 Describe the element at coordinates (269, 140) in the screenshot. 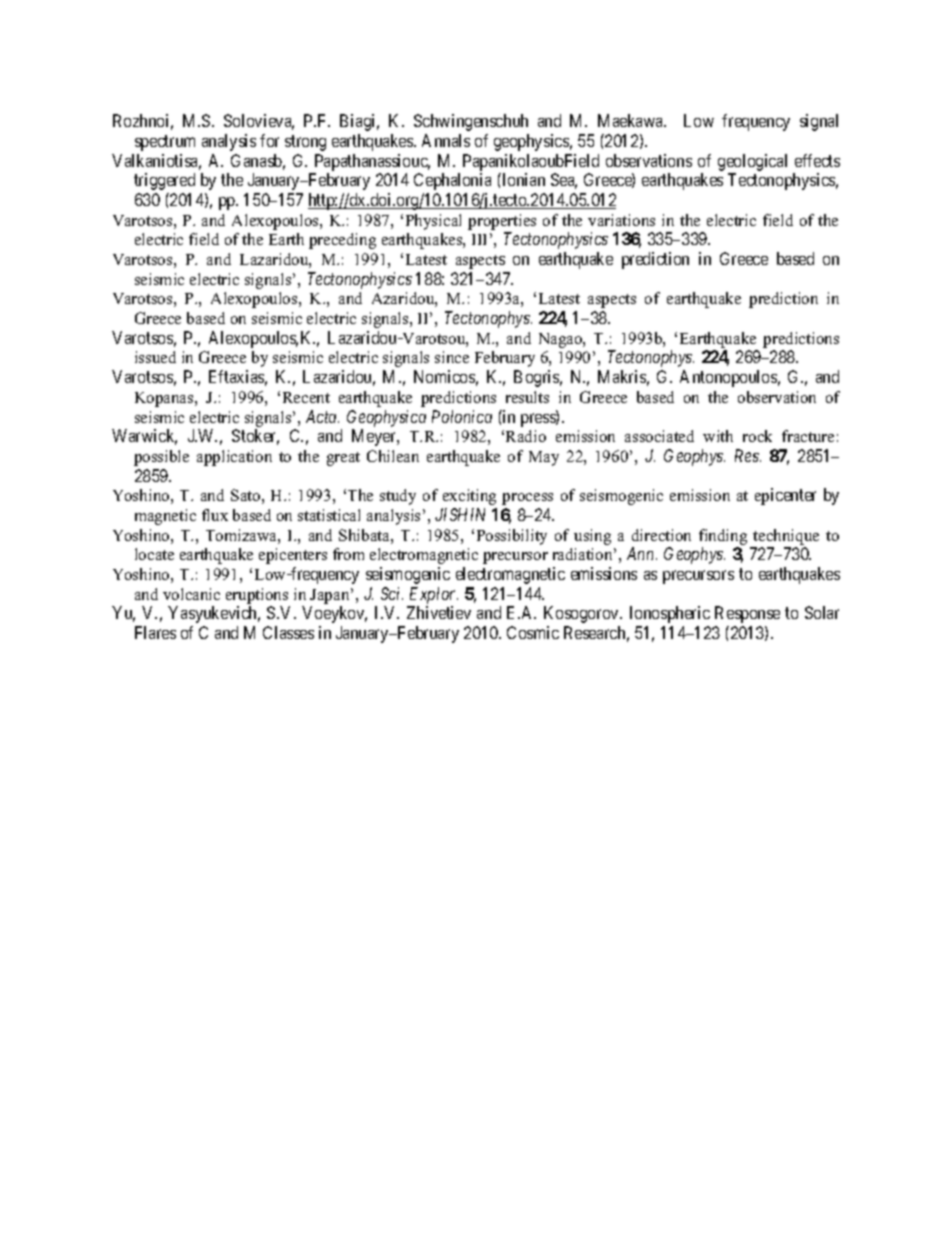

I see `for` at that location.
